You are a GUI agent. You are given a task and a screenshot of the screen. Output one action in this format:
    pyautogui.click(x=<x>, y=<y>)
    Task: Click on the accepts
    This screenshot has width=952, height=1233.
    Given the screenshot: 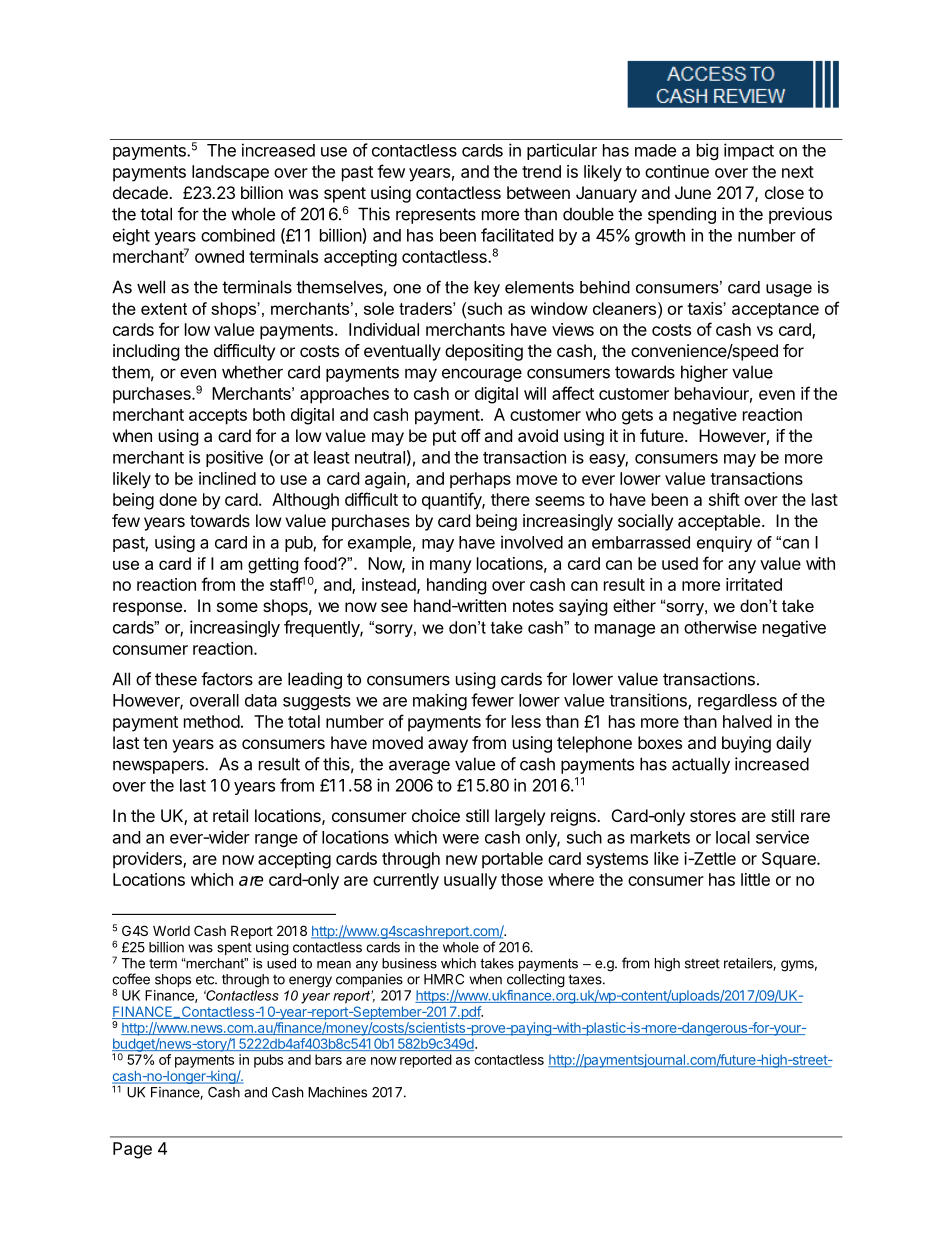 What is the action you would take?
    pyautogui.click(x=218, y=417)
